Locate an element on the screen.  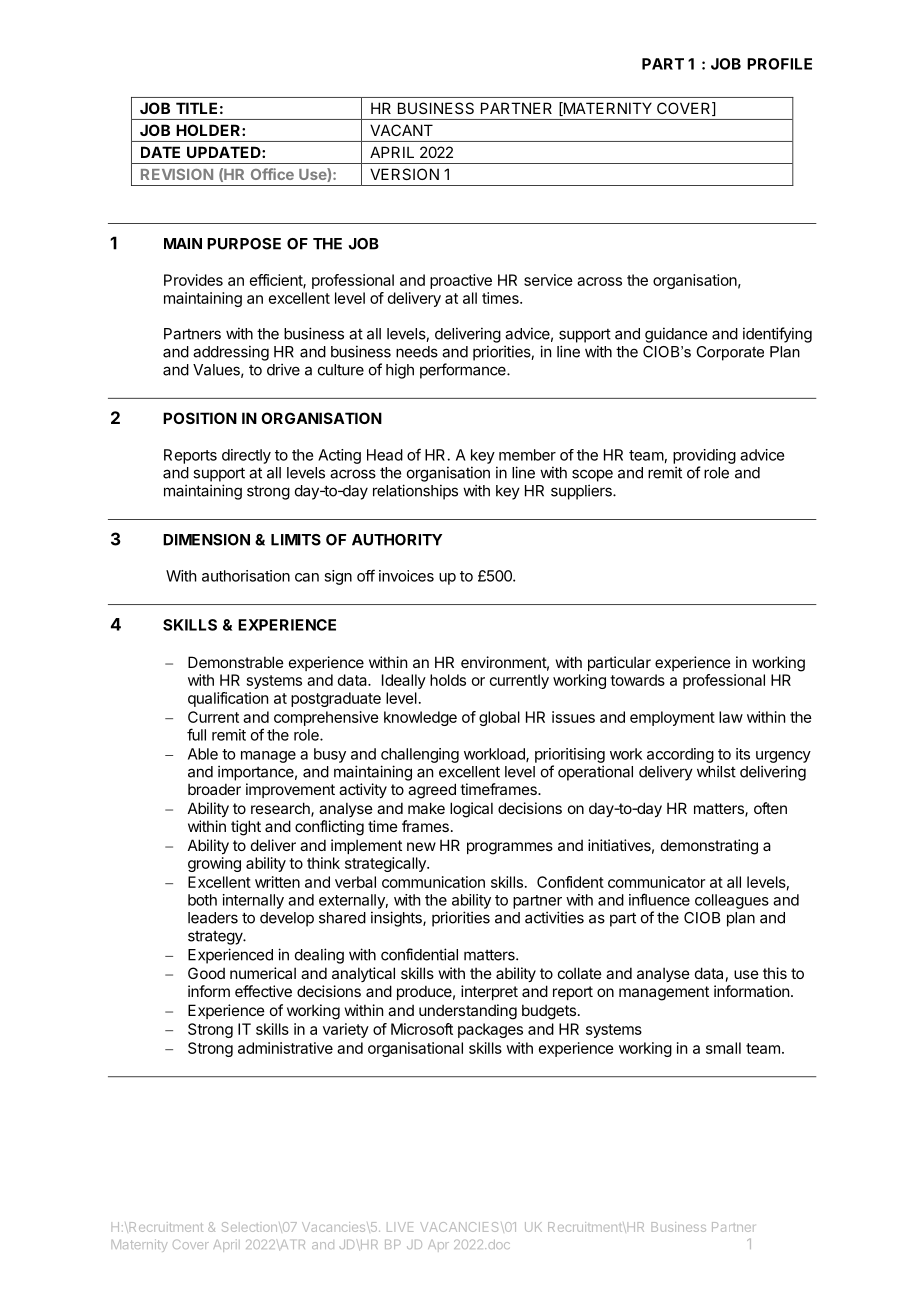
logical is located at coordinates (471, 810).
